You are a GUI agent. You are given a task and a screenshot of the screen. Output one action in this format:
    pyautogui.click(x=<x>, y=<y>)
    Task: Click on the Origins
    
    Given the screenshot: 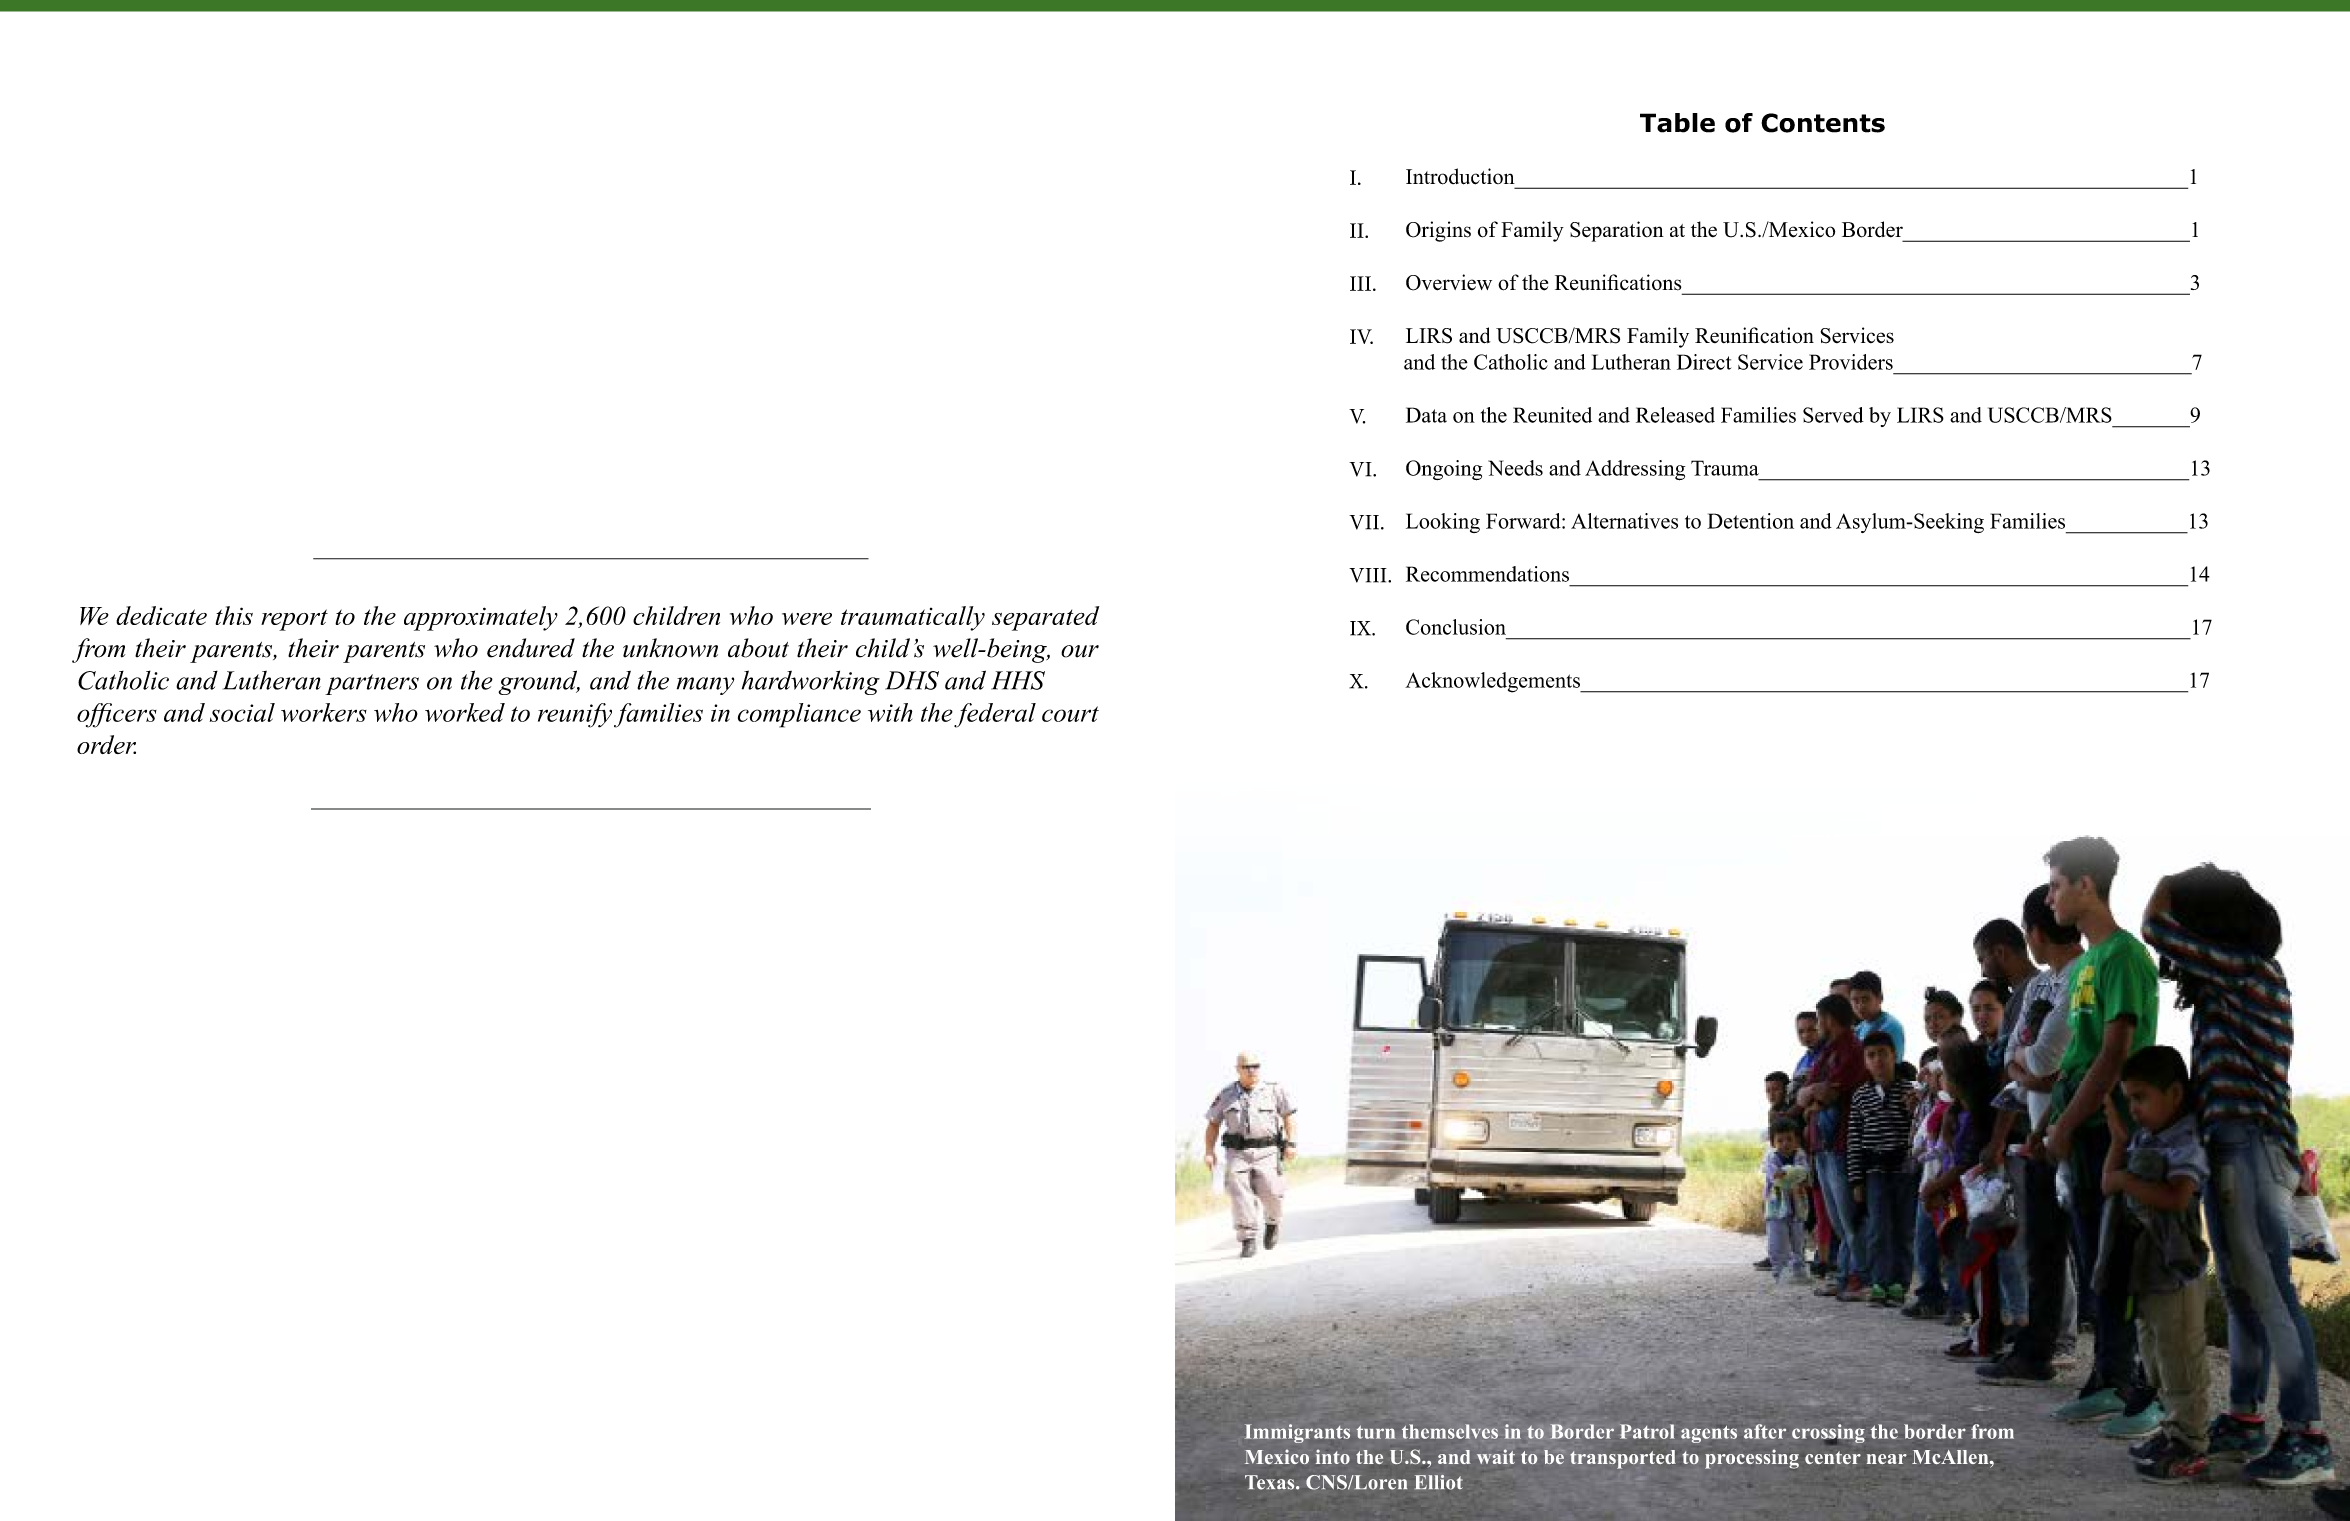 What is the action you would take?
    pyautogui.click(x=1438, y=231)
